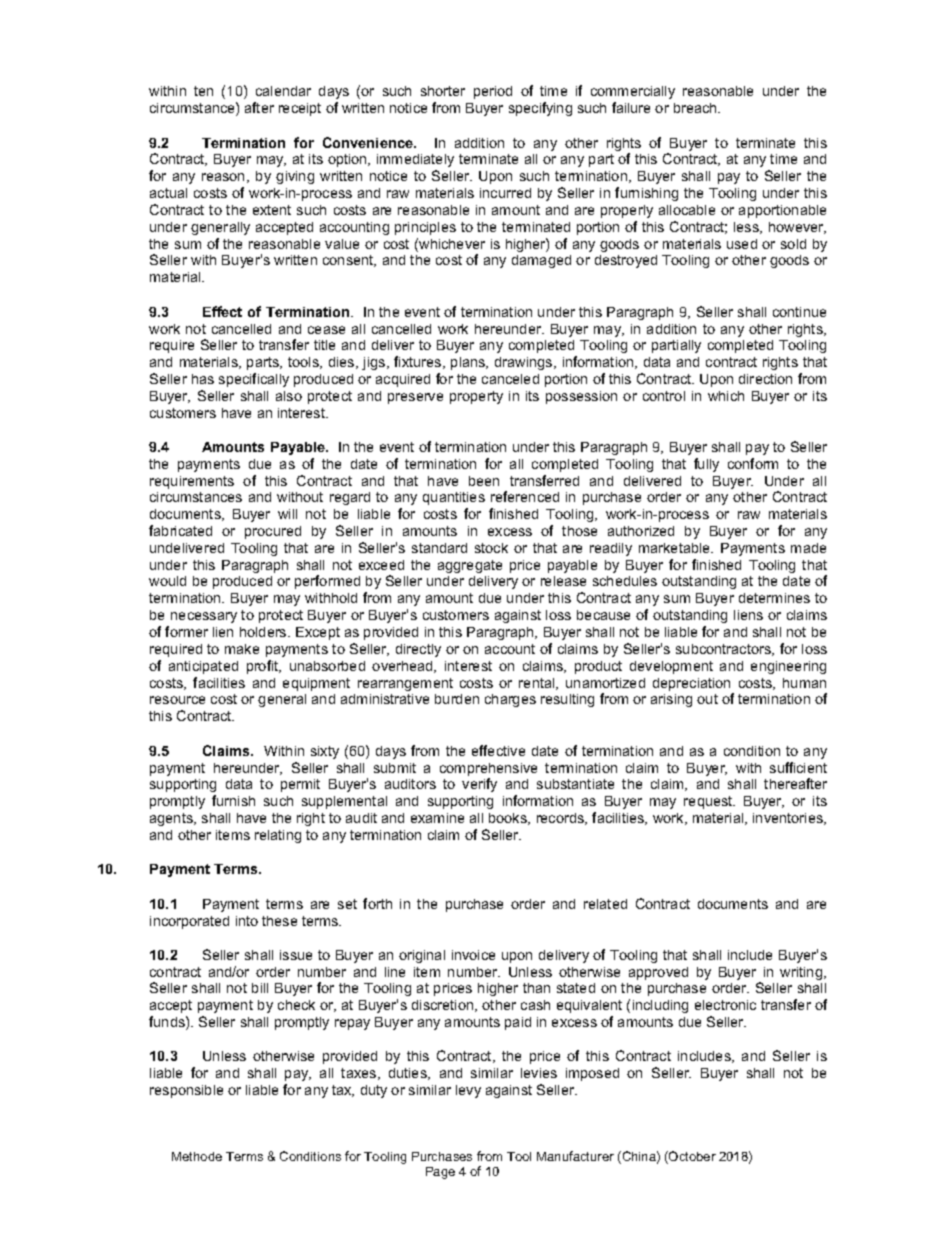  What do you see at coordinates (418, 650) in the screenshot?
I see `directly` at bounding box center [418, 650].
